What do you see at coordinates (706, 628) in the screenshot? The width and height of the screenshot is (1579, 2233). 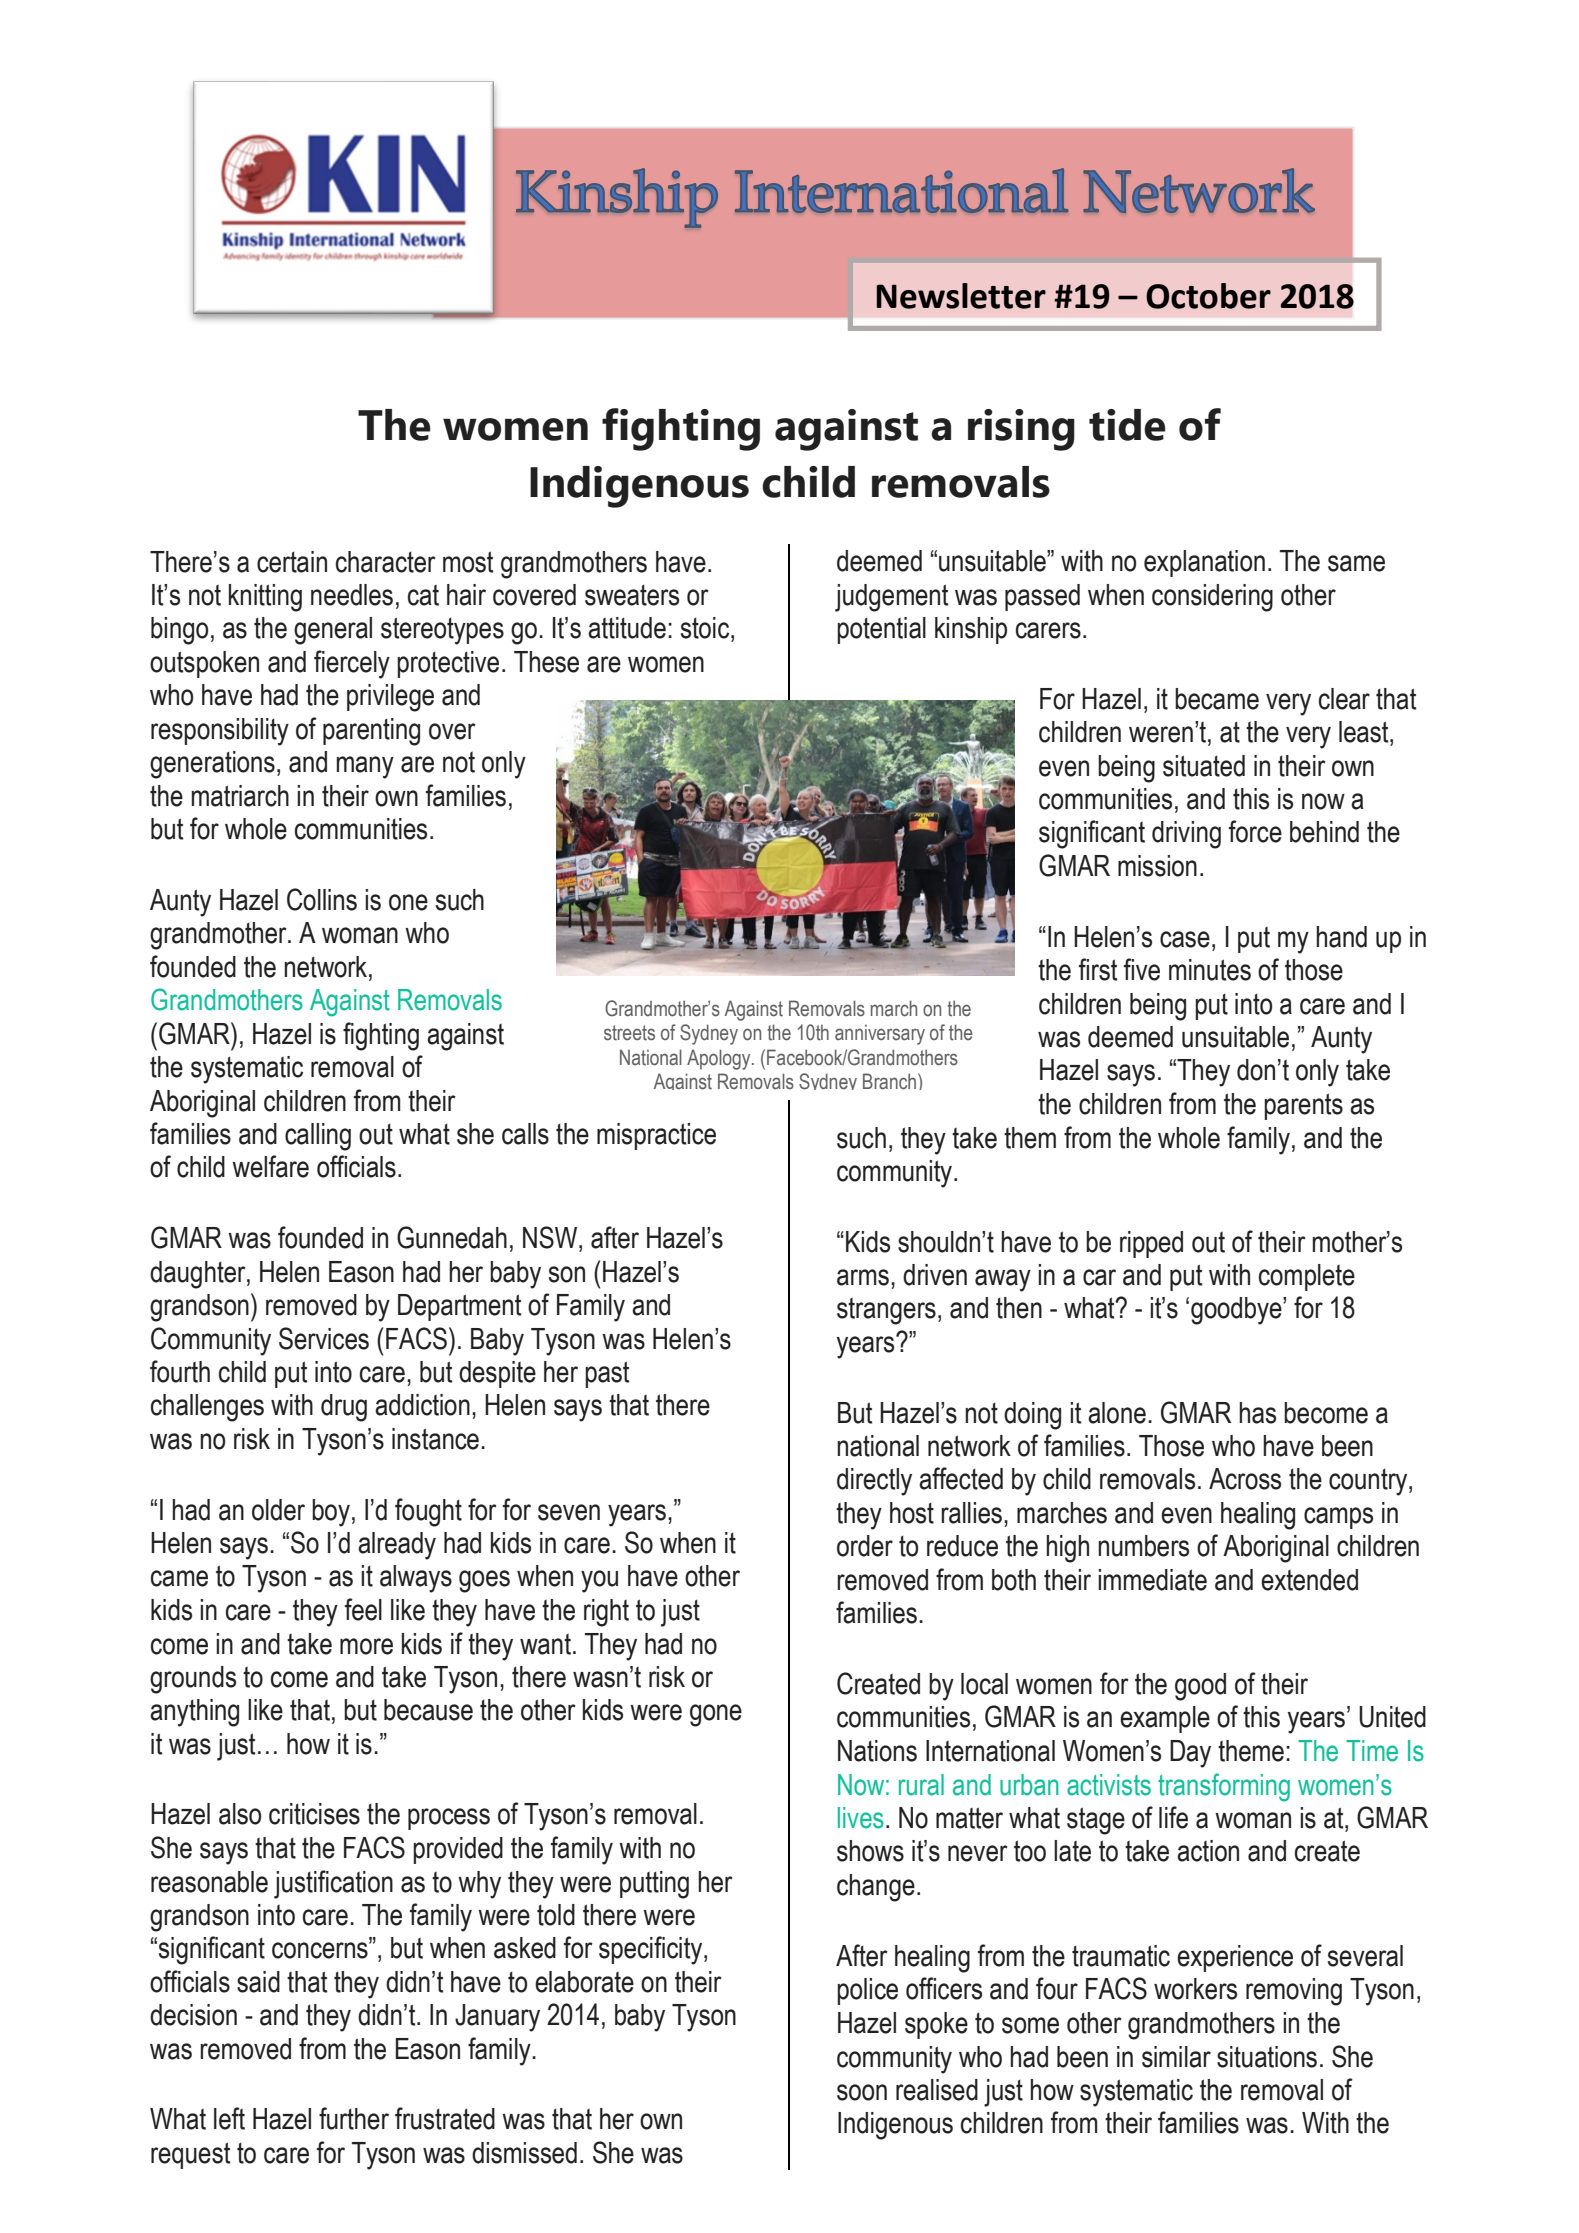 I see `stoic` at bounding box center [706, 628].
